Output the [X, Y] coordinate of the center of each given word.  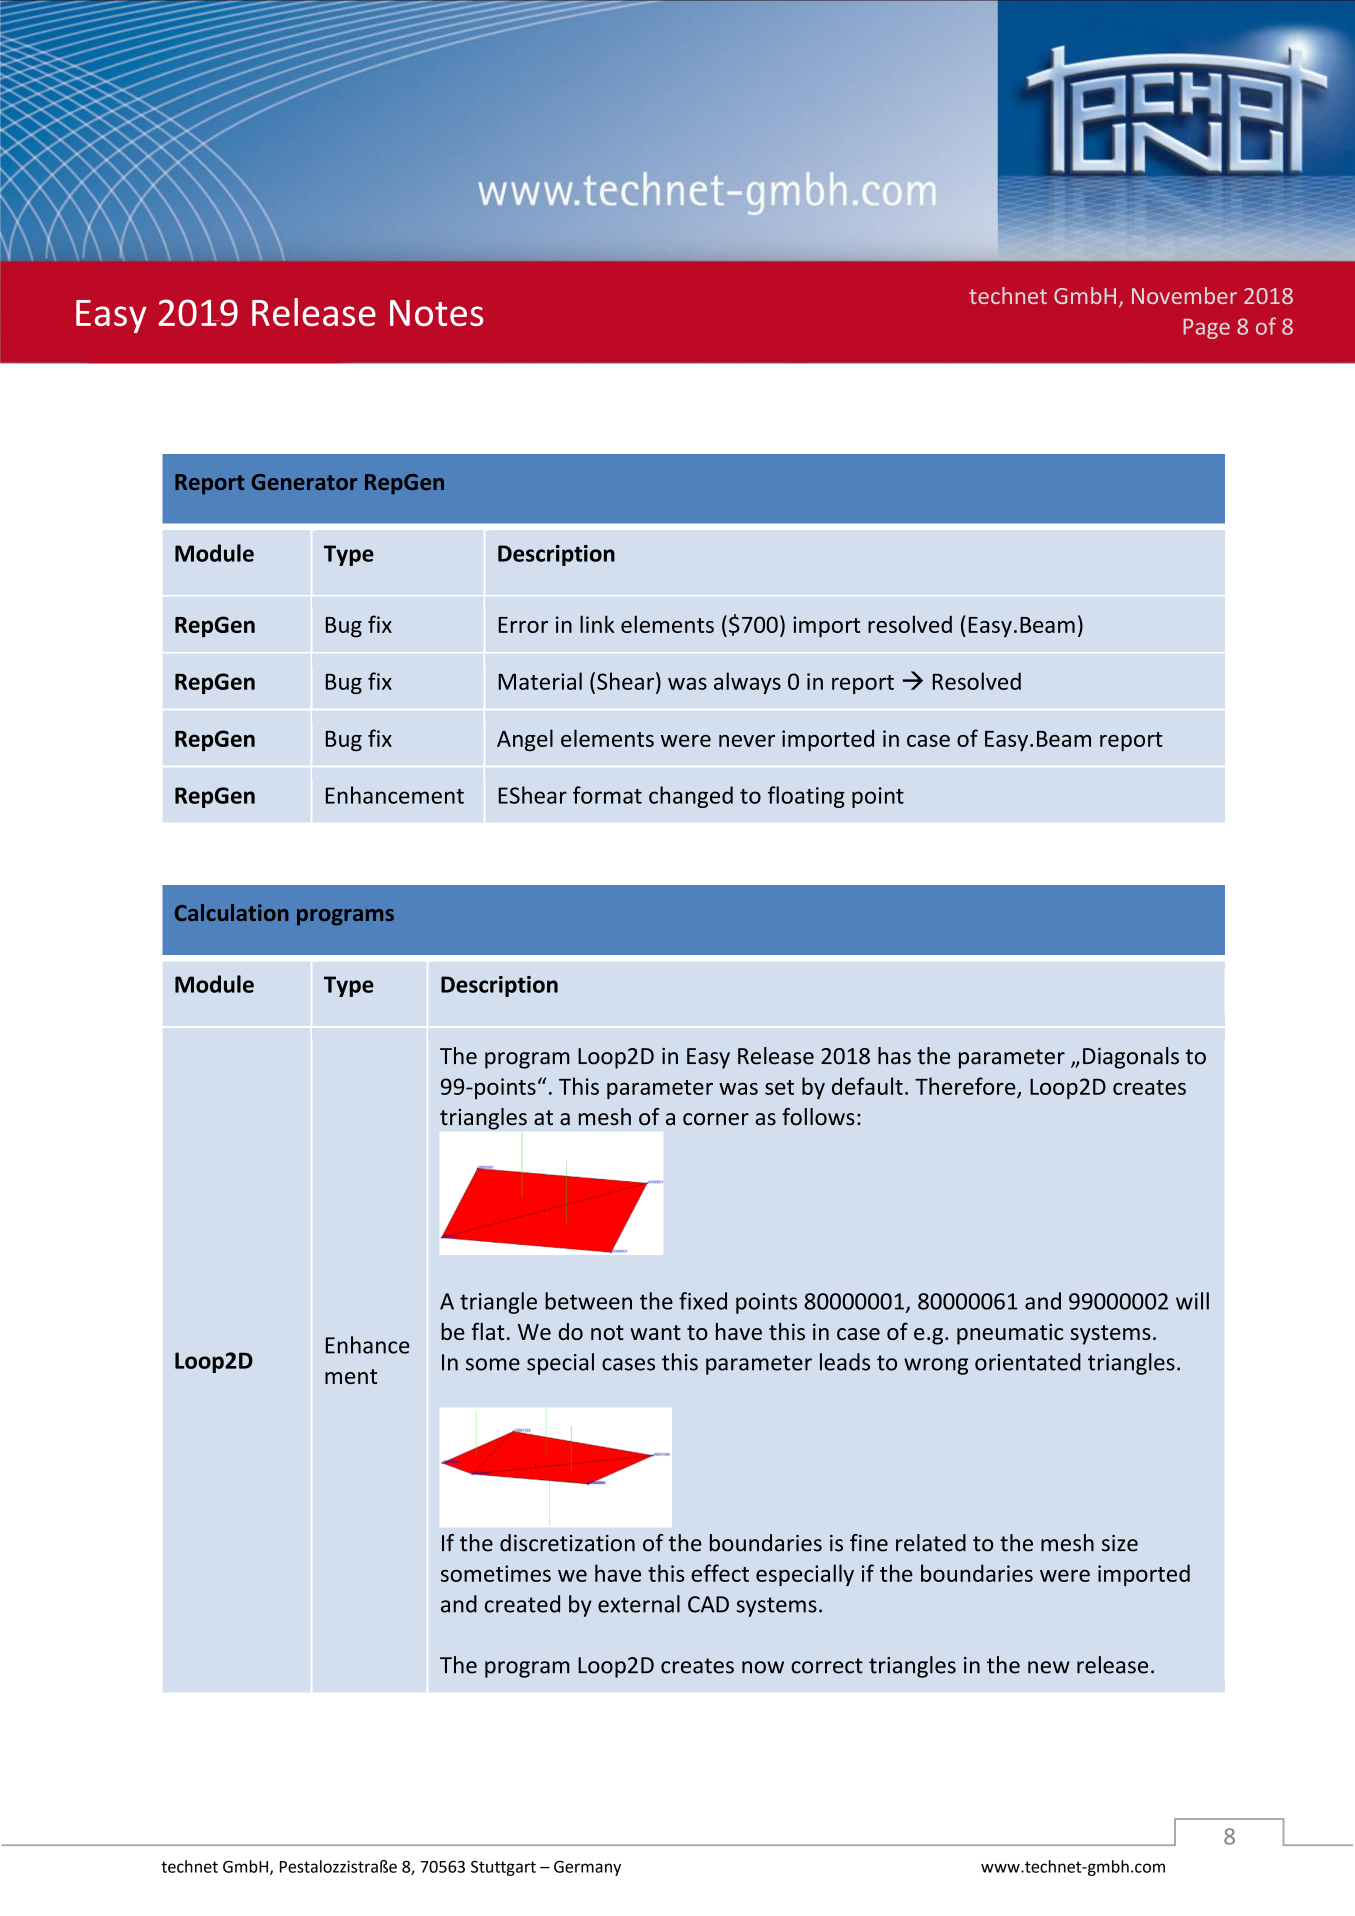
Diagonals [1131, 1058]
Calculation [231, 912]
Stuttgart [503, 1868]
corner [716, 1119]
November [1184, 295]
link [597, 624]
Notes [436, 313]
